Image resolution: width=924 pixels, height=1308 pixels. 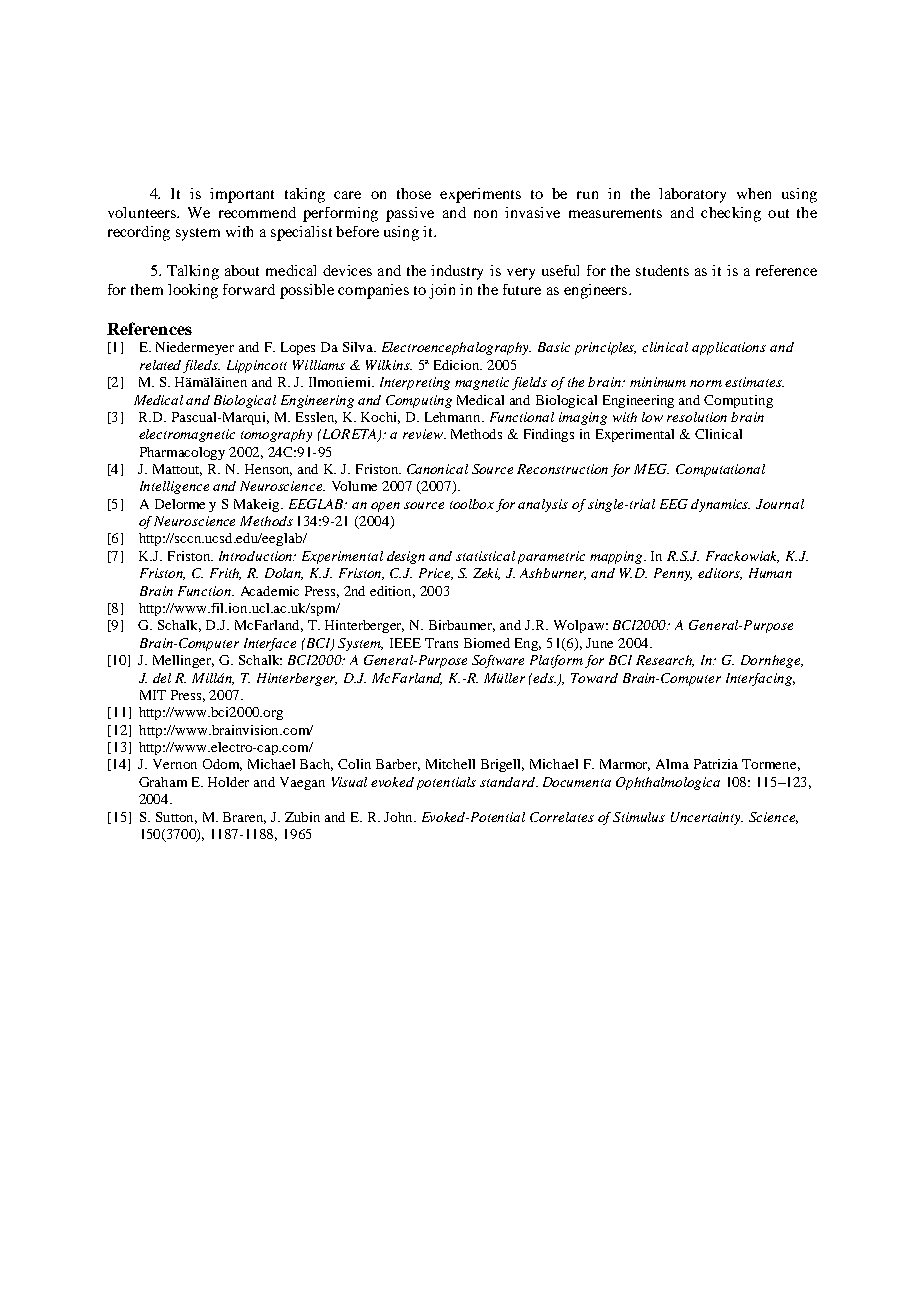 I want to click on recommend, so click(x=257, y=212).
